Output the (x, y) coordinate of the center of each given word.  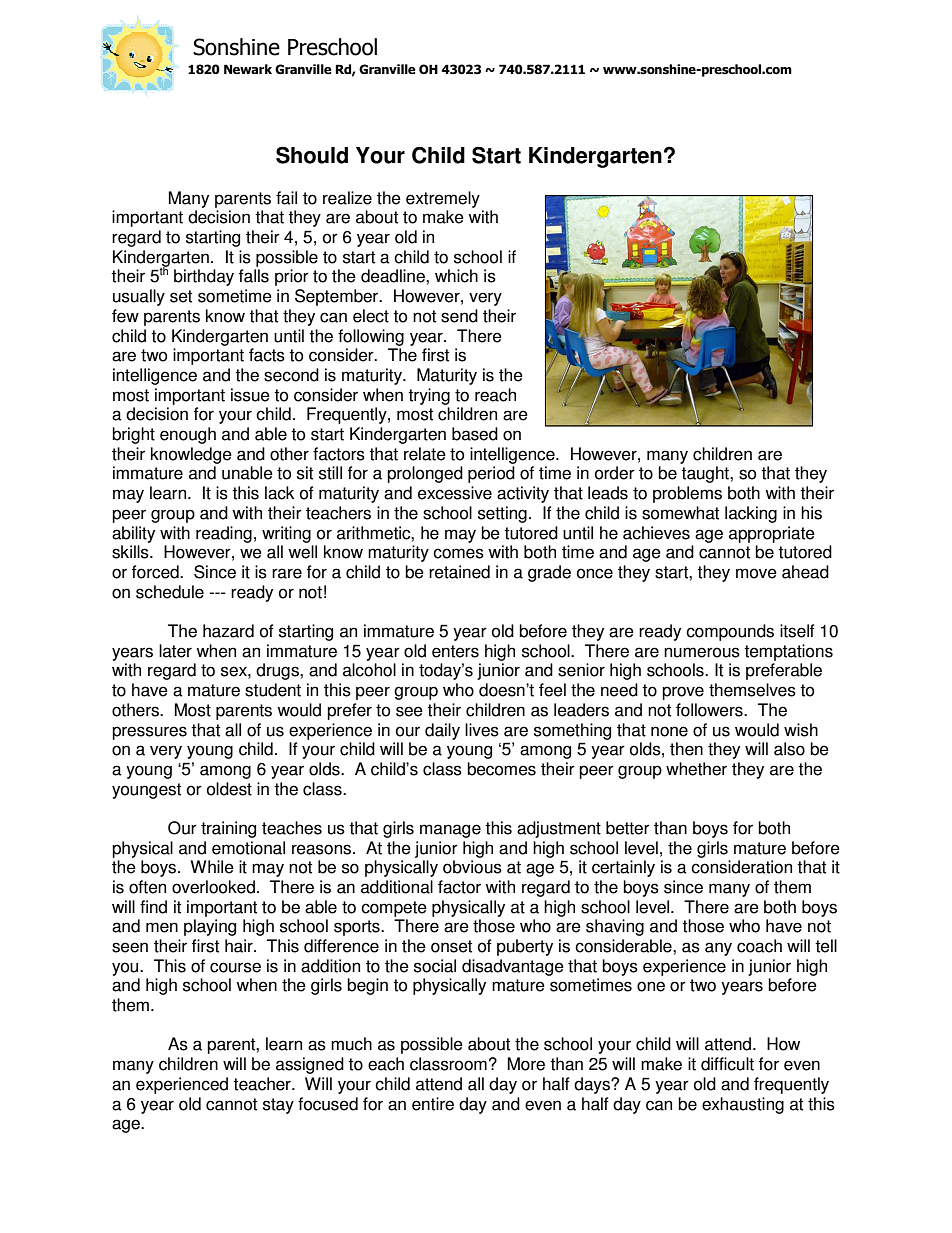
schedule (170, 592)
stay (278, 1106)
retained (459, 572)
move (756, 573)
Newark (248, 69)
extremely (443, 199)
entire (433, 1104)
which (456, 276)
